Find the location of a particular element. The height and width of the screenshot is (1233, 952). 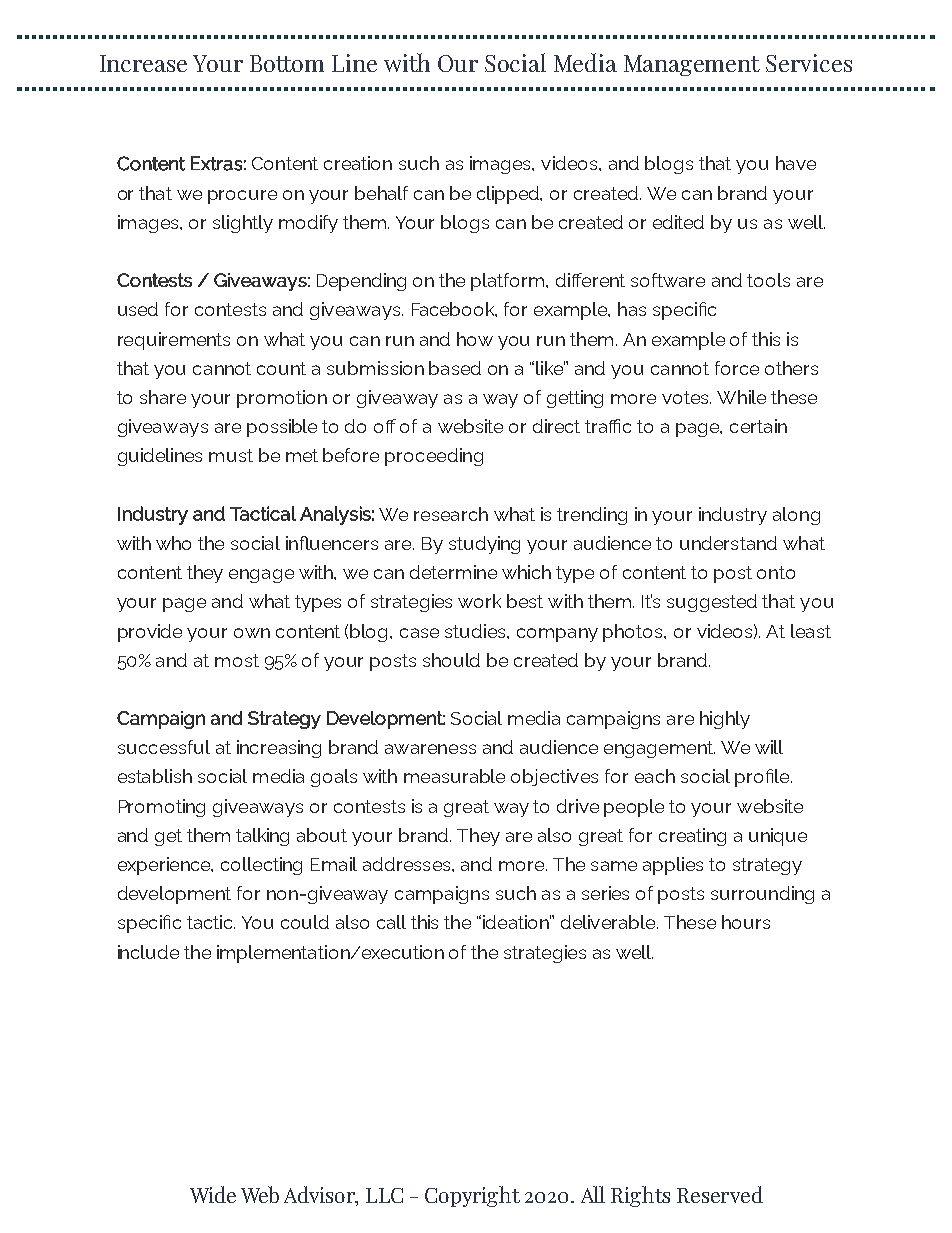

studies is located at coordinates (476, 631).
